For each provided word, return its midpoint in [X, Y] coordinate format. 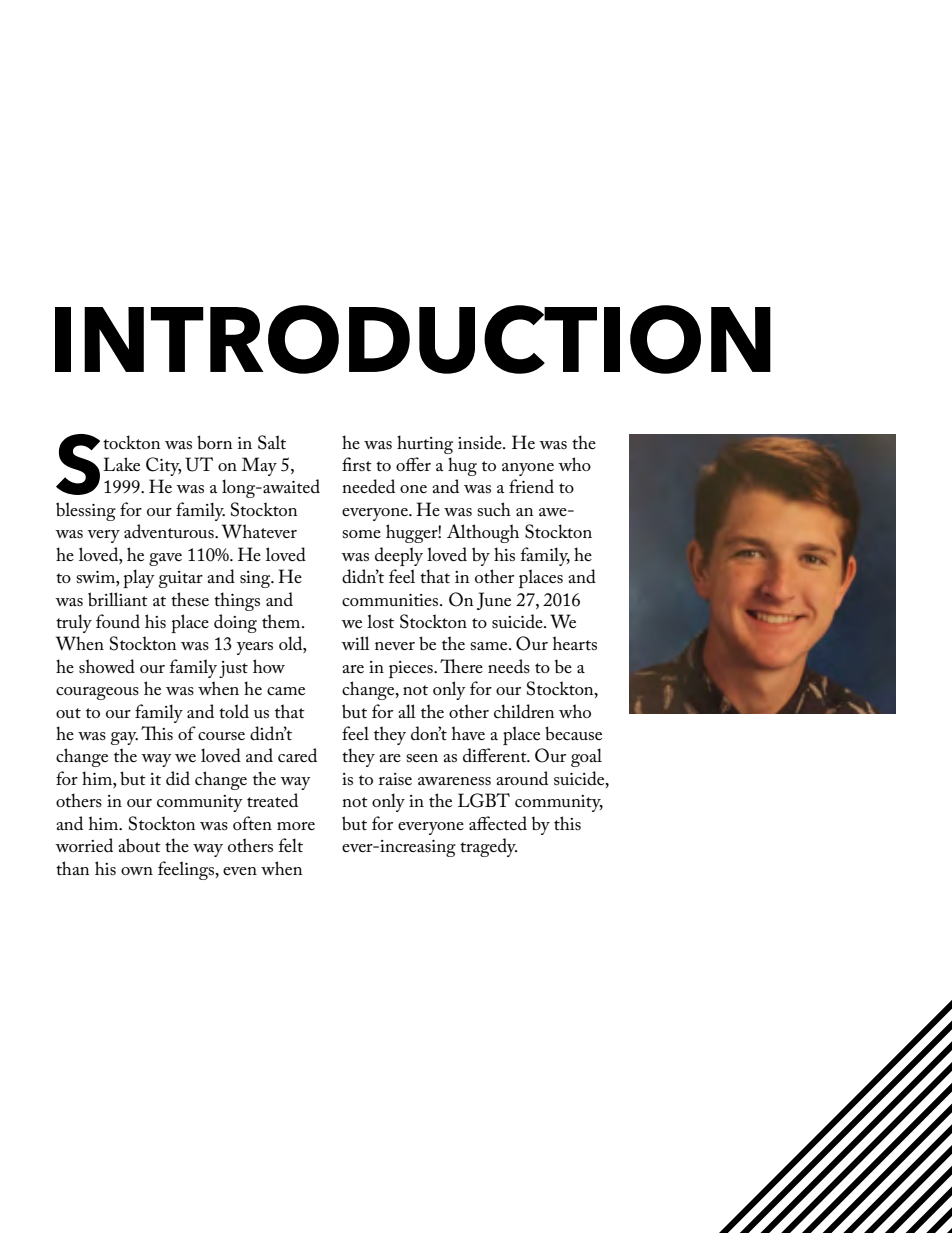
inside [481, 442]
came [286, 691]
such [494, 509]
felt [291, 845]
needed [368, 486]
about [139, 845]
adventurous [170, 531]
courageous [97, 693]
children [524, 711]
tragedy [488, 847]
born [215, 442]
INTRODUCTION [413, 339]
